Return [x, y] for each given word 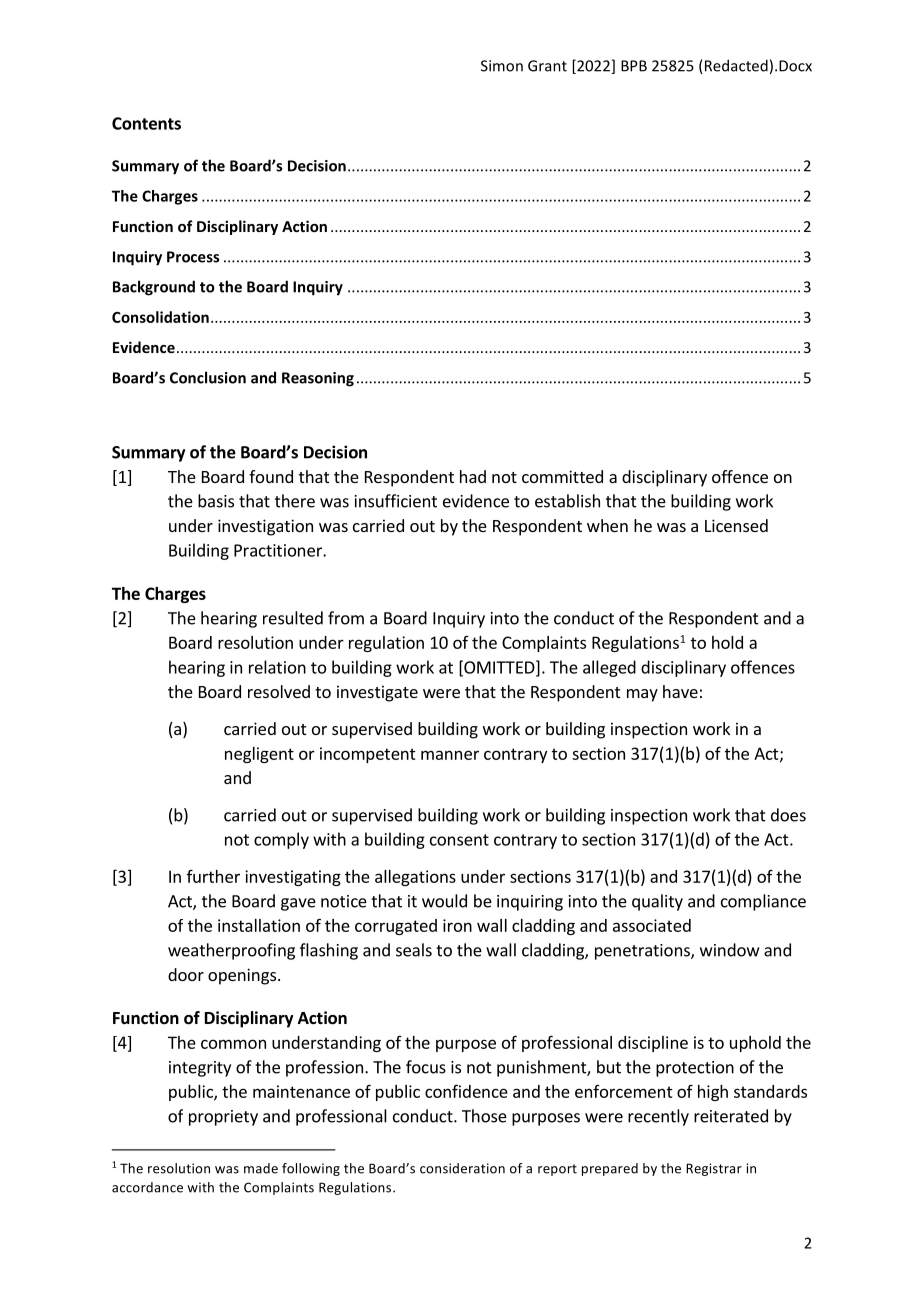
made [261, 1168]
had [473, 476]
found [271, 476]
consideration [462, 1168]
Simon [502, 66]
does [788, 815]
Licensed [736, 525]
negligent [259, 755]
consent [459, 840]
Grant [547, 66]
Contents [146, 123]
